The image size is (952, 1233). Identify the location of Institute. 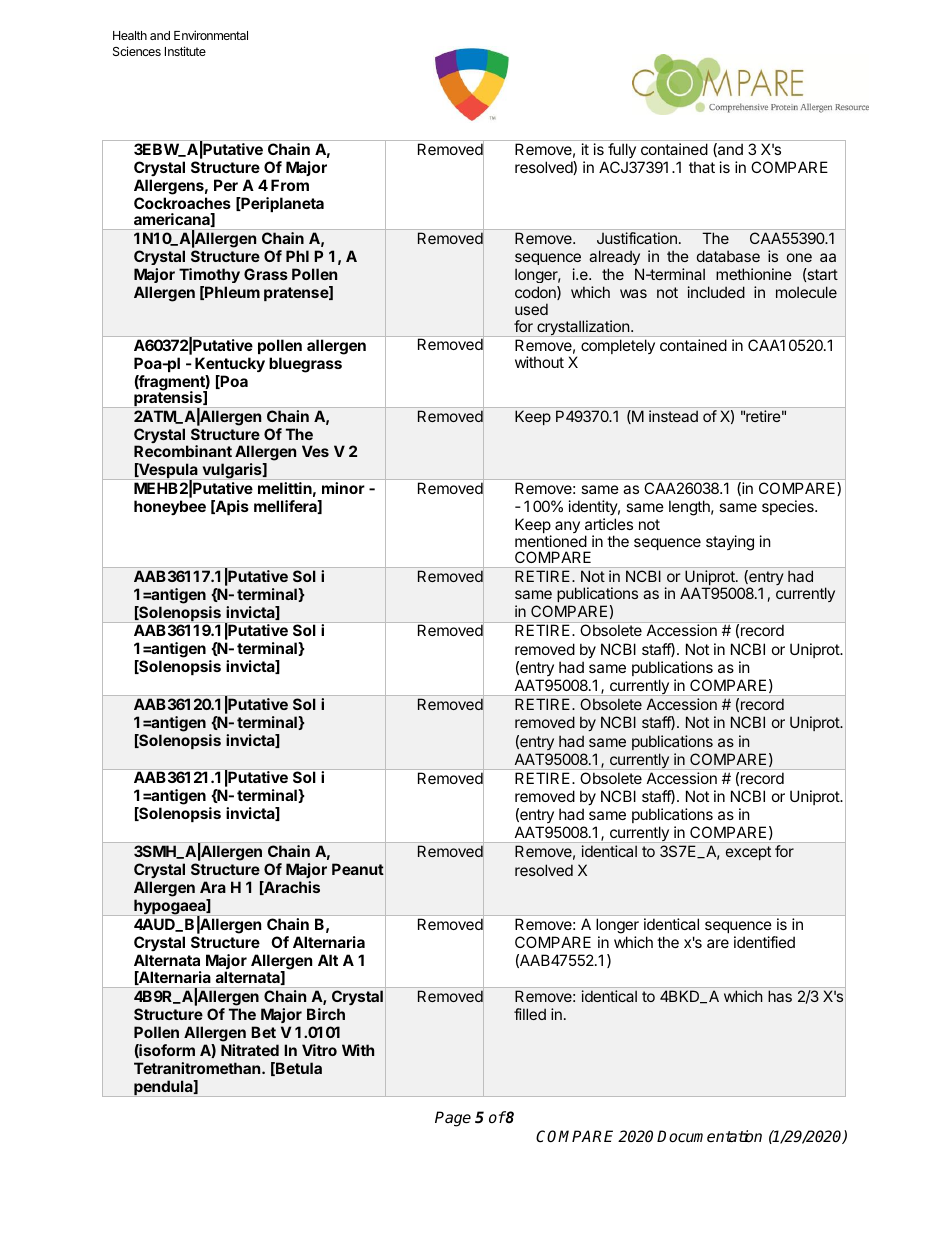
(185, 51).
